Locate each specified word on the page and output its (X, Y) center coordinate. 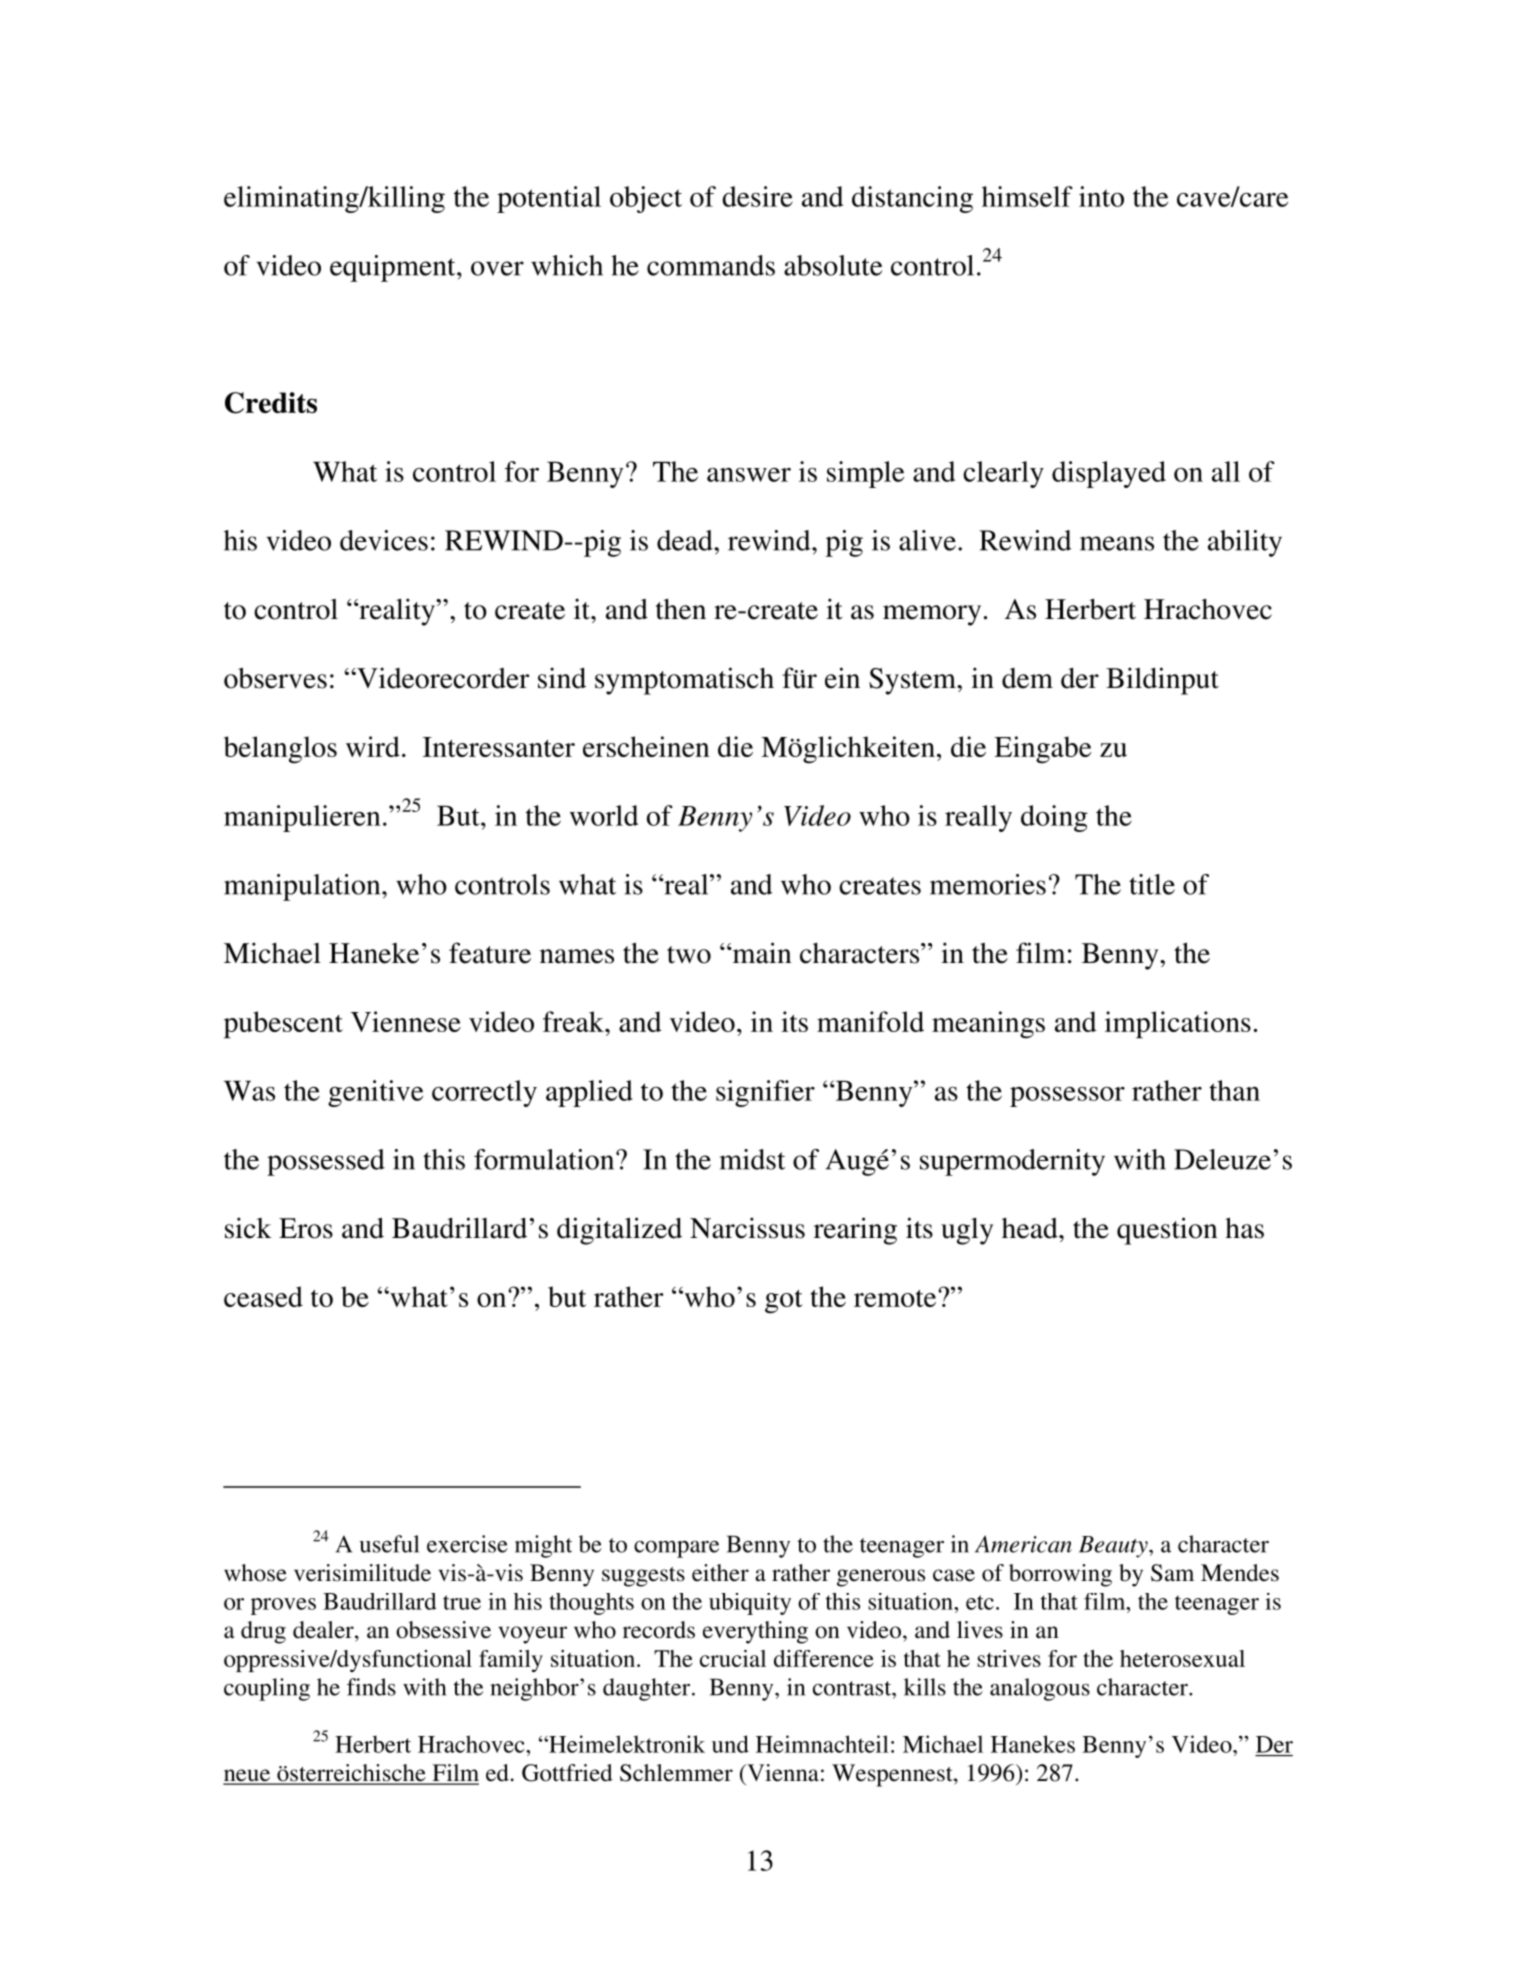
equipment (394, 268)
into (1101, 196)
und (730, 1744)
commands (711, 265)
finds (371, 1687)
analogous (1040, 1689)
